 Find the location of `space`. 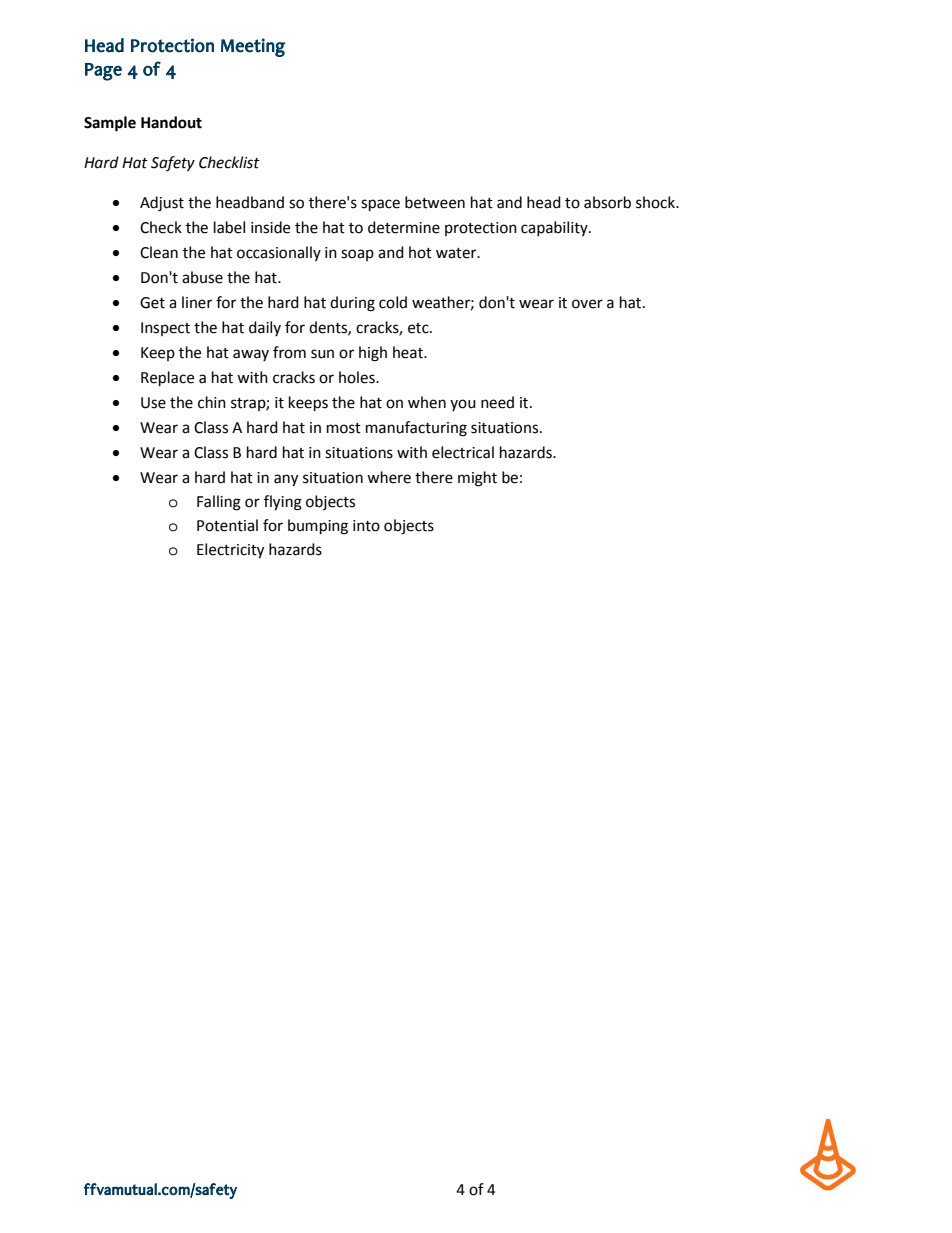

space is located at coordinates (380, 205).
